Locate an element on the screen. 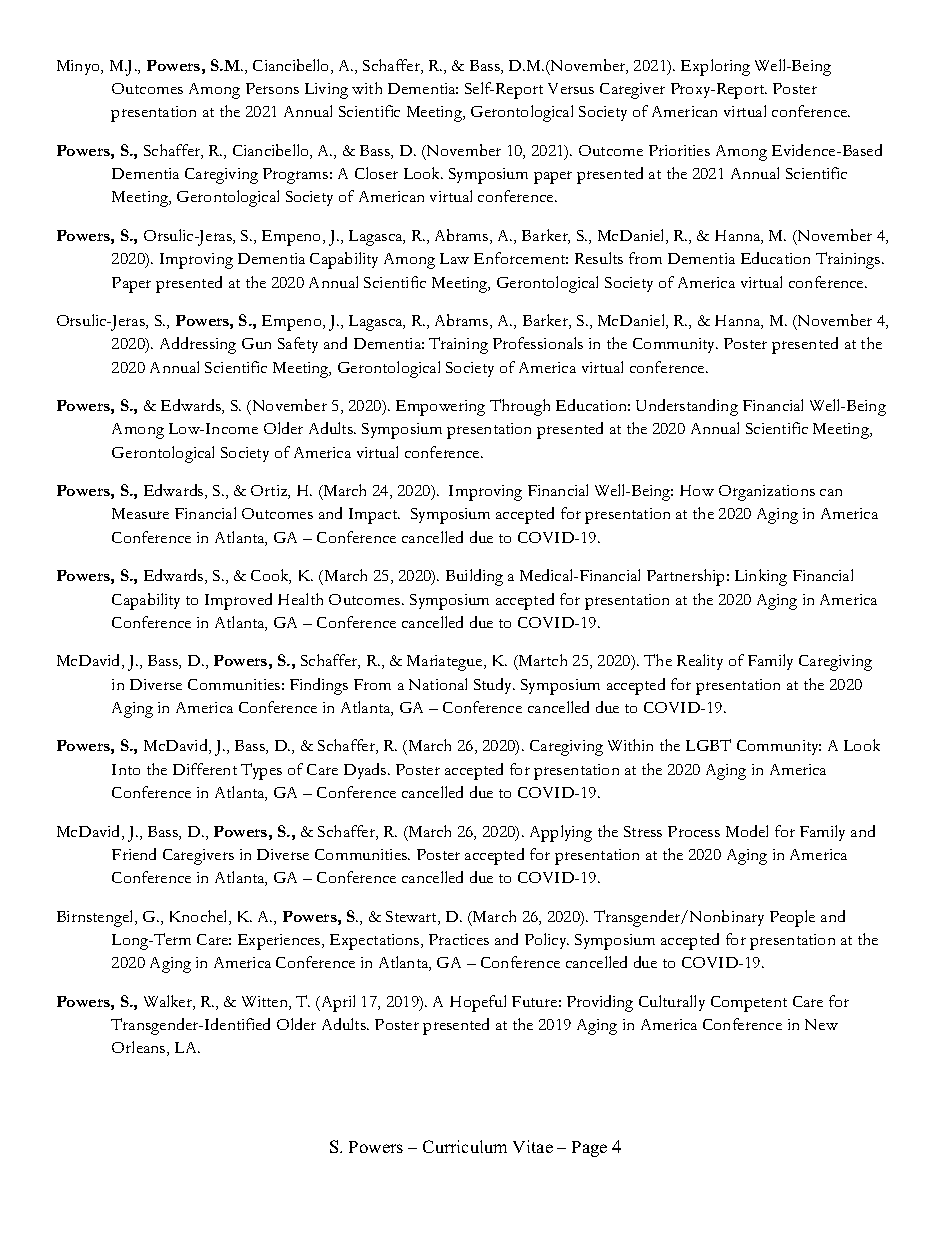 This screenshot has height=1233, width=952. Linking is located at coordinates (761, 577).
